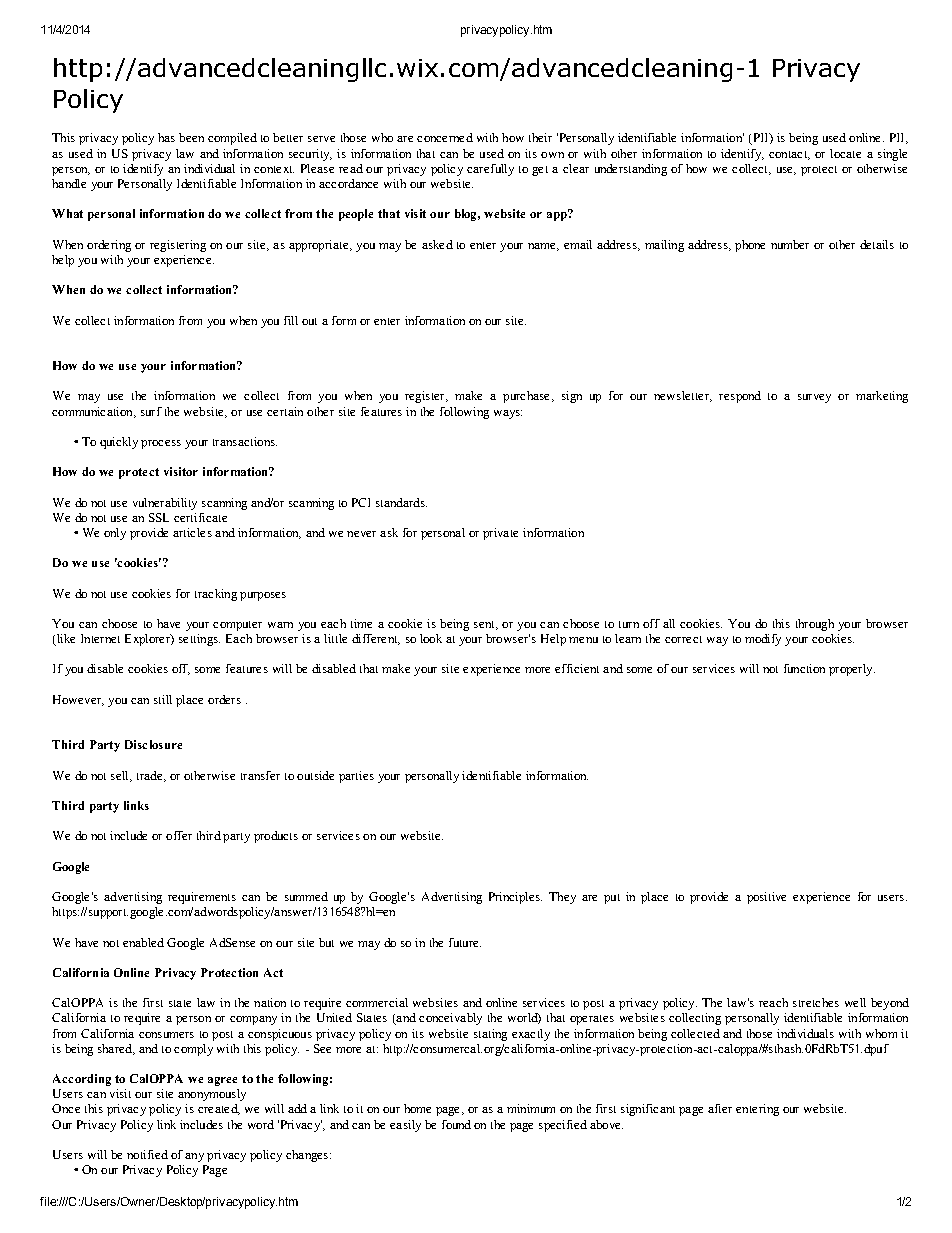 The height and width of the screenshot is (1233, 952). Describe the element at coordinates (179, 835) in the screenshot. I see `offer` at that location.
